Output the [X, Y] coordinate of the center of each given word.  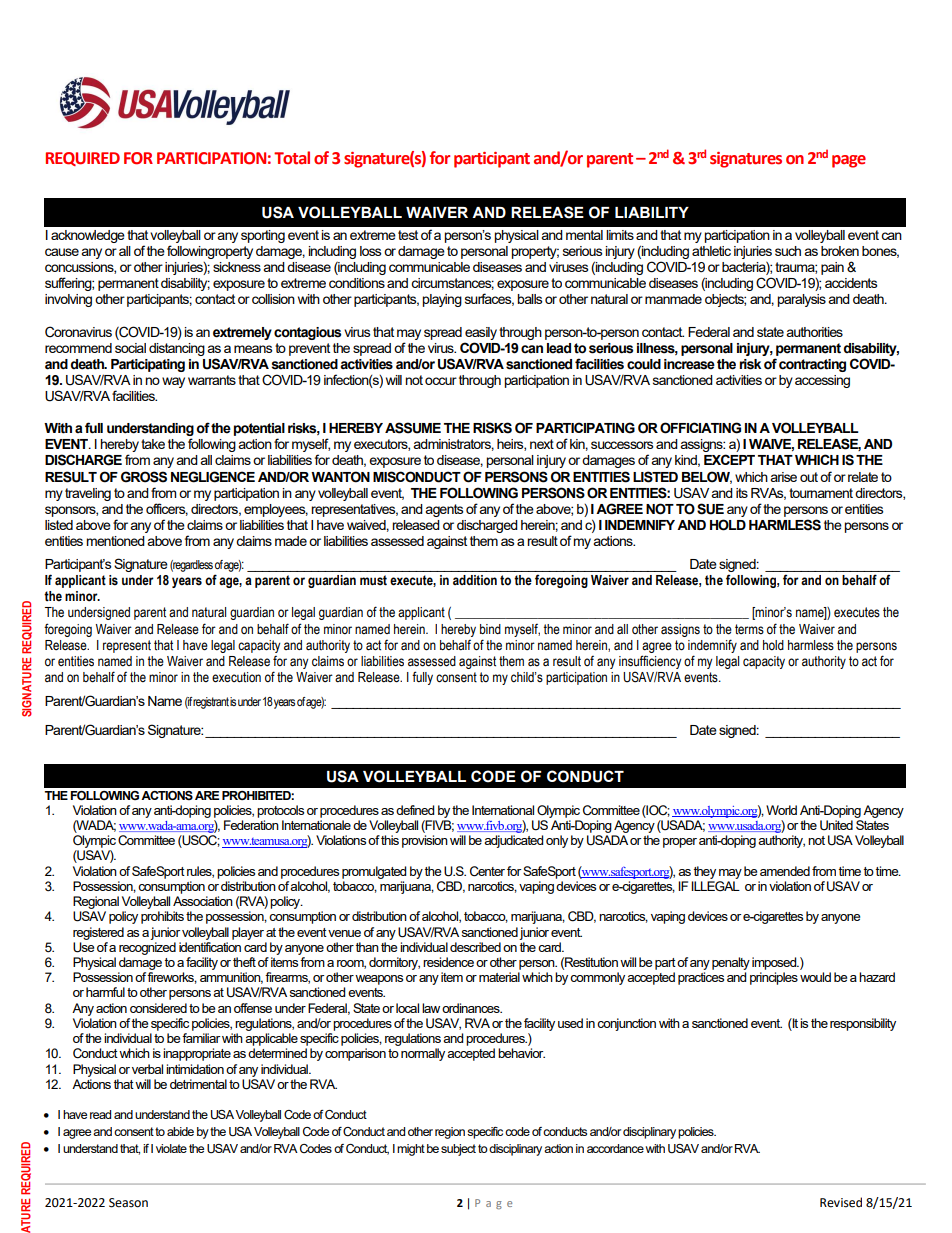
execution [236, 677]
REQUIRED [83, 159]
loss [371, 251]
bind [490, 629]
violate [171, 1148]
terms [749, 629]
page [849, 161]
